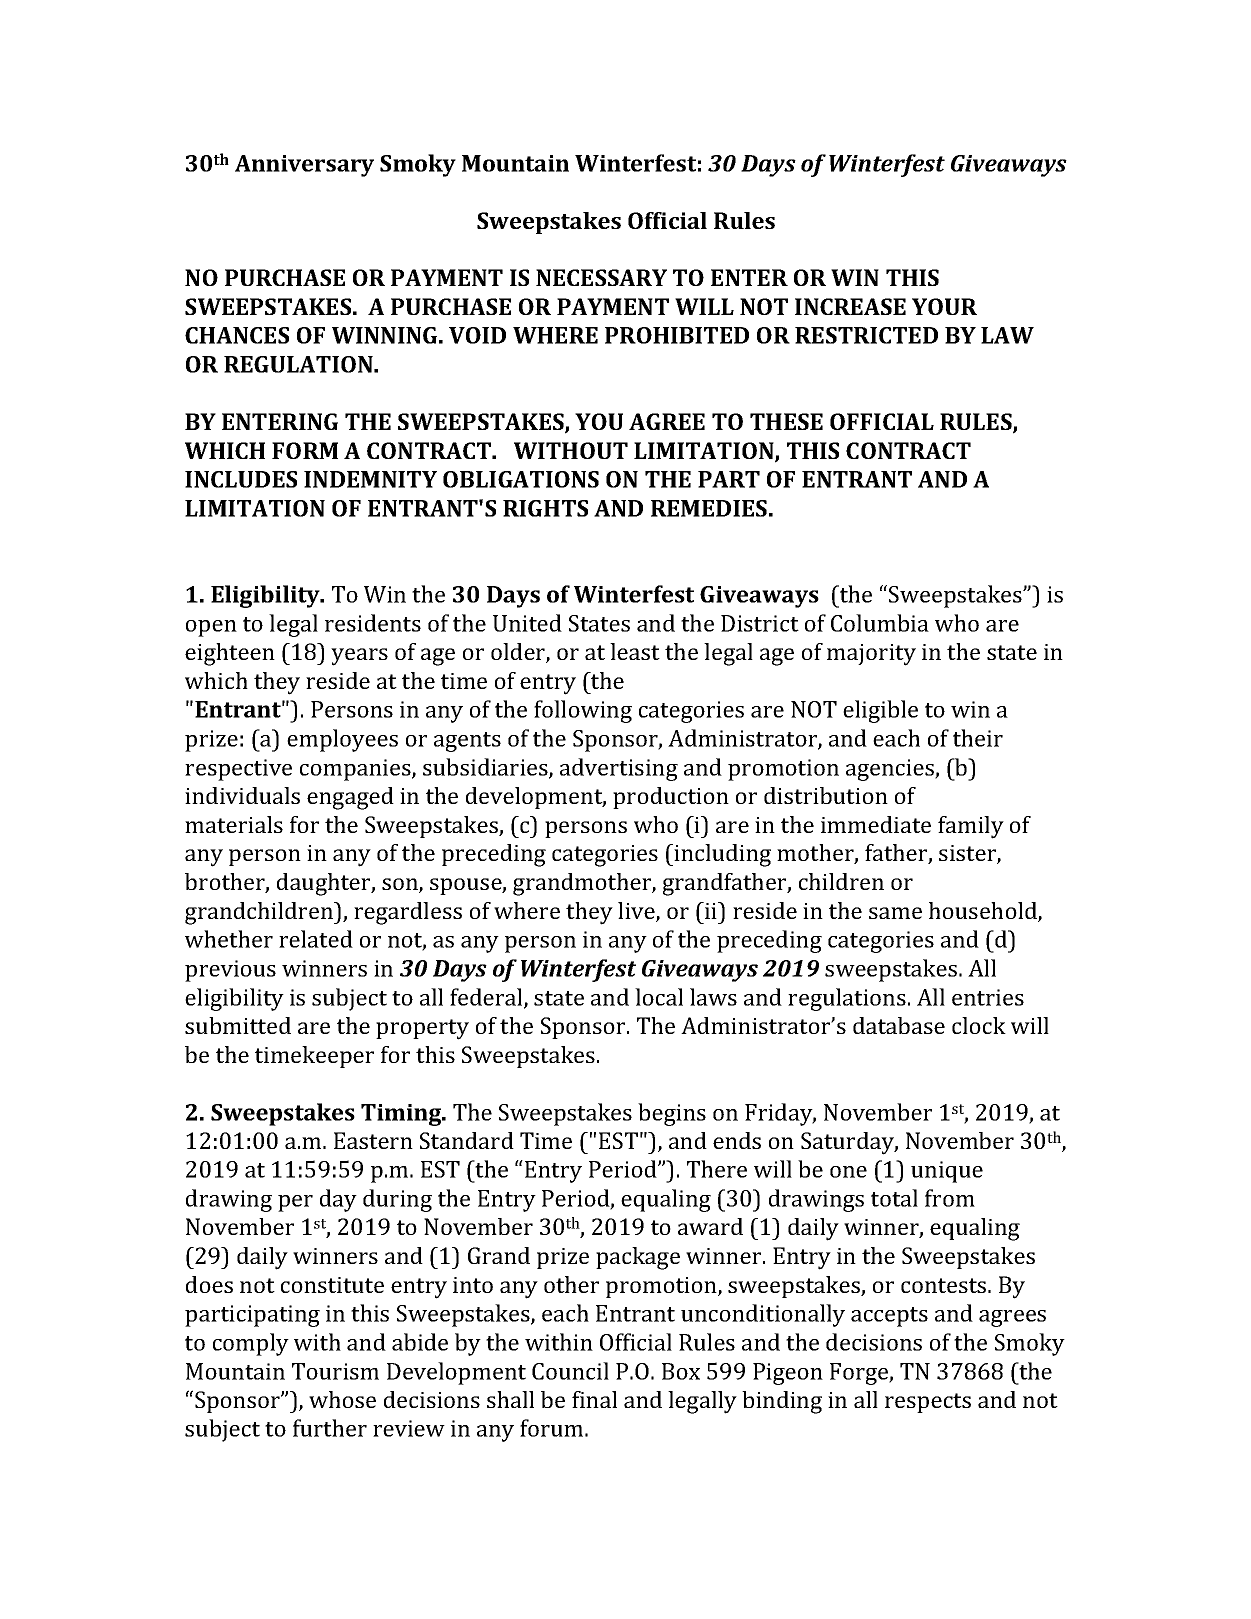 Image resolution: width=1251 pixels, height=1619 pixels. Describe the element at coordinates (880, 623) in the page. I see `Columbia` at that location.
